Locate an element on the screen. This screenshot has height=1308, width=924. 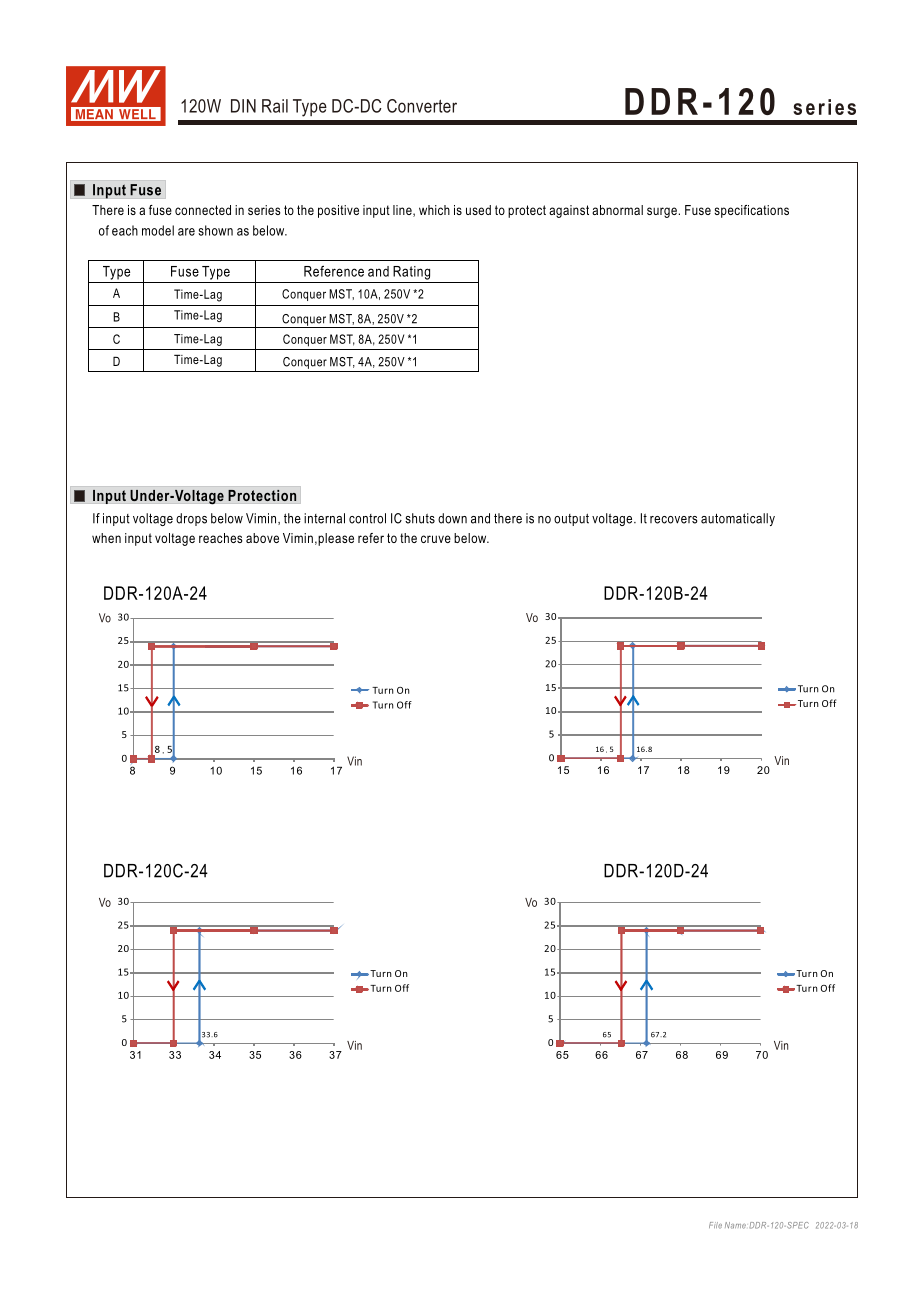
File is located at coordinates (715, 1225).
